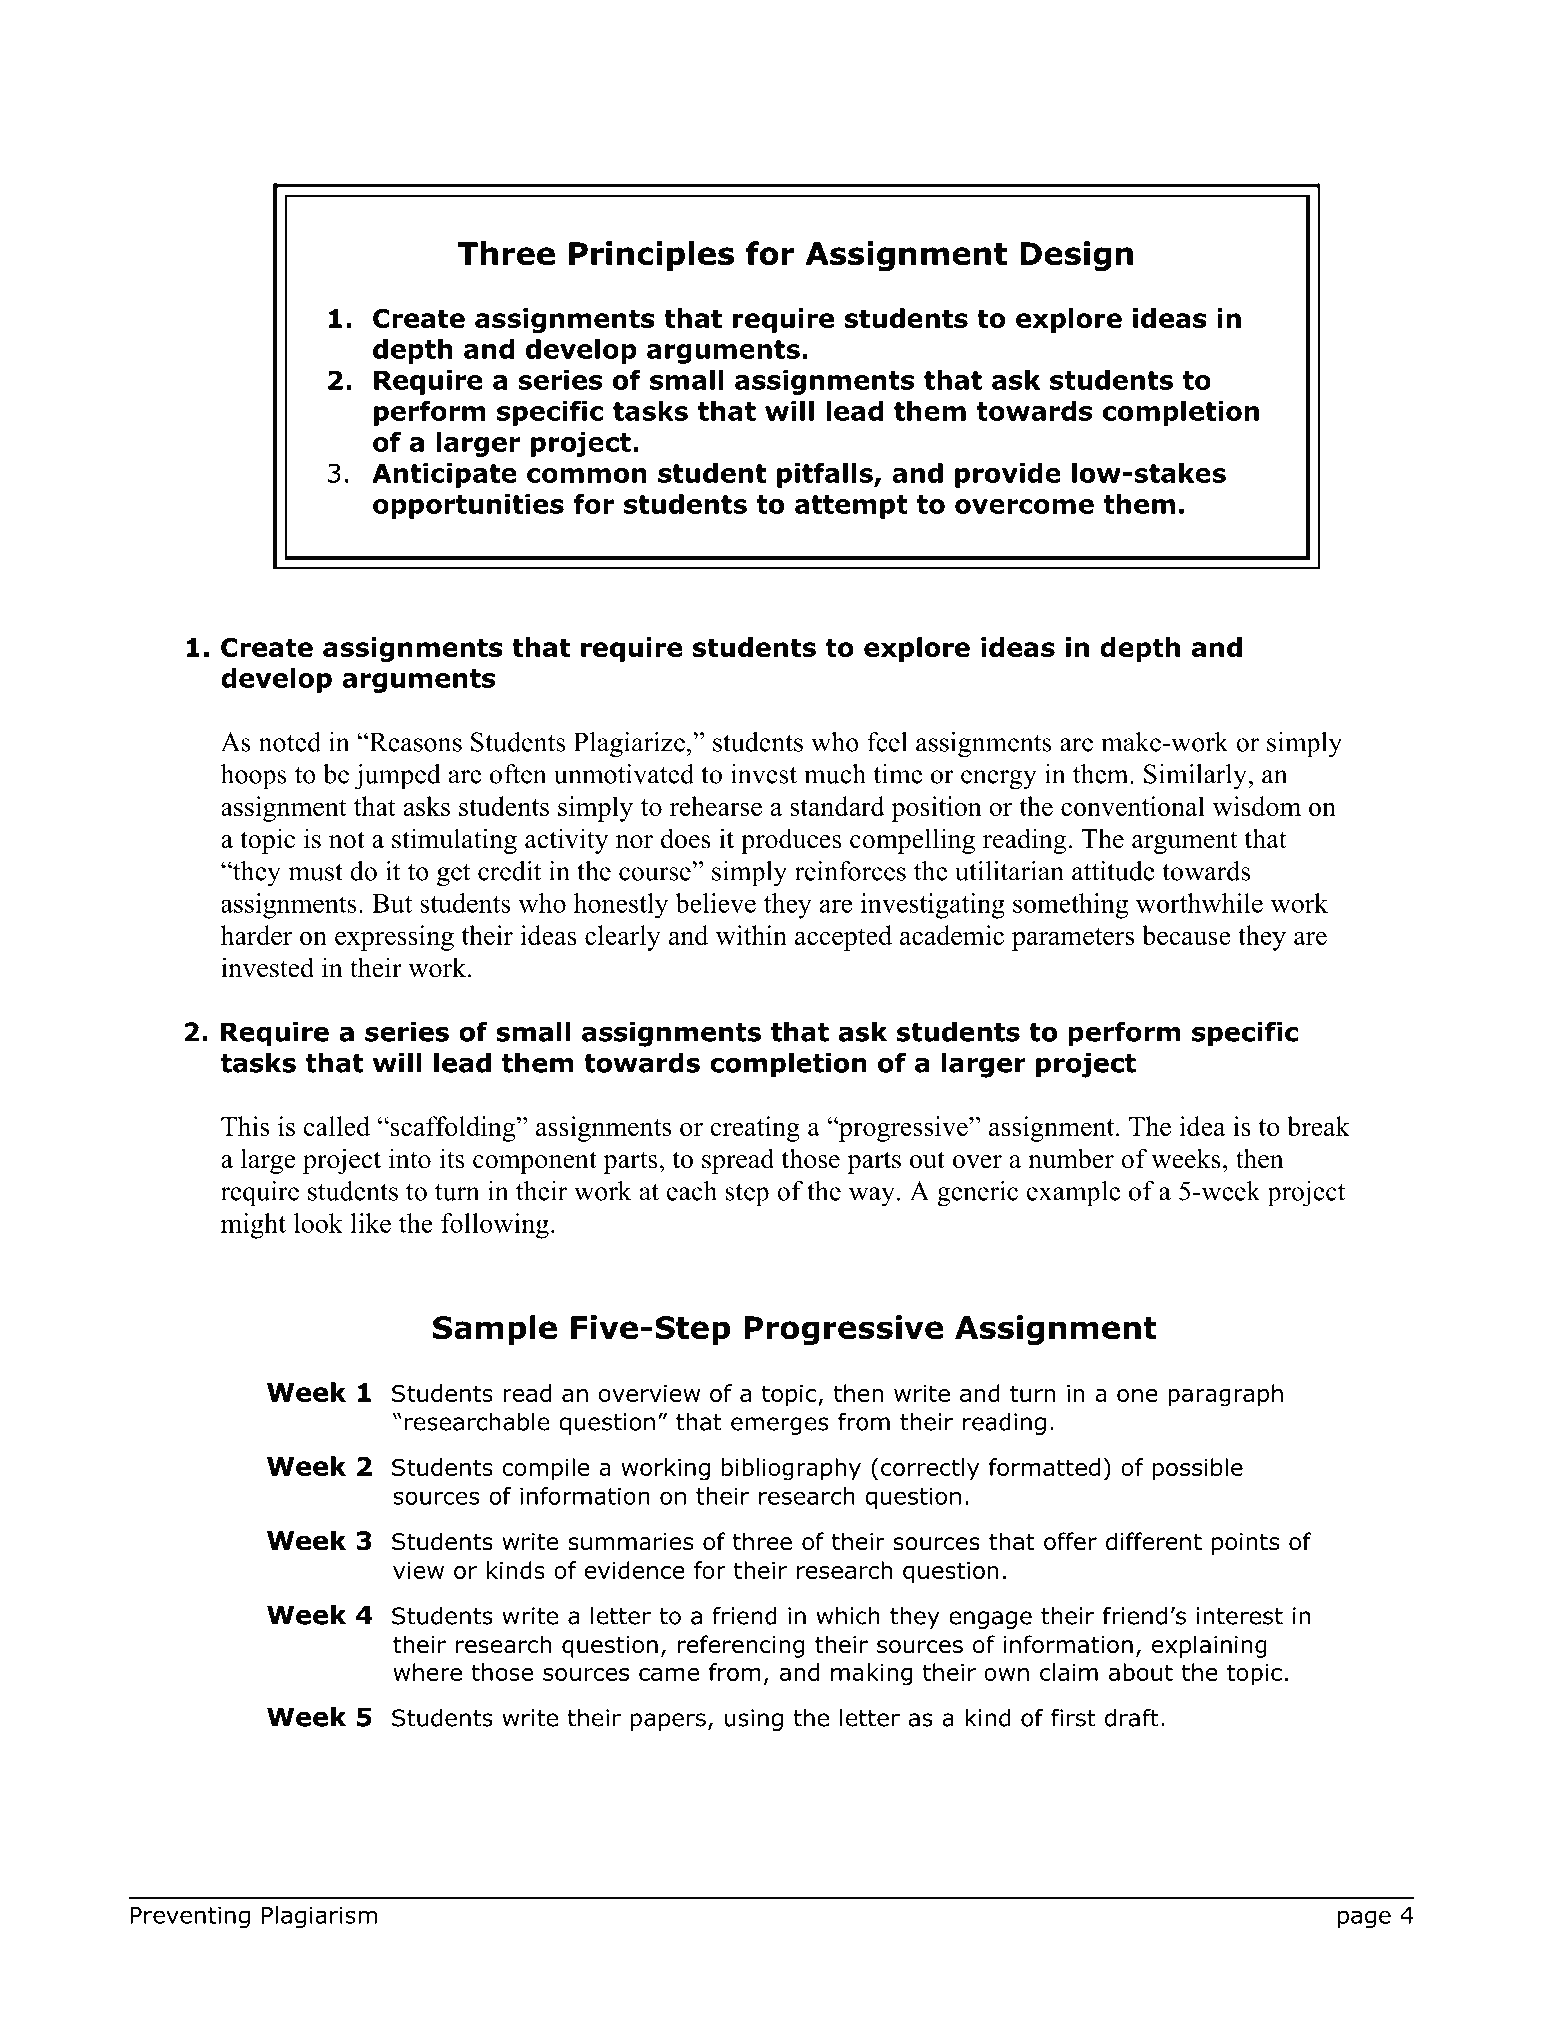 Image resolution: width=1561 pixels, height=2020 pixels. What do you see at coordinates (290, 742) in the screenshot?
I see `noted` at bounding box center [290, 742].
